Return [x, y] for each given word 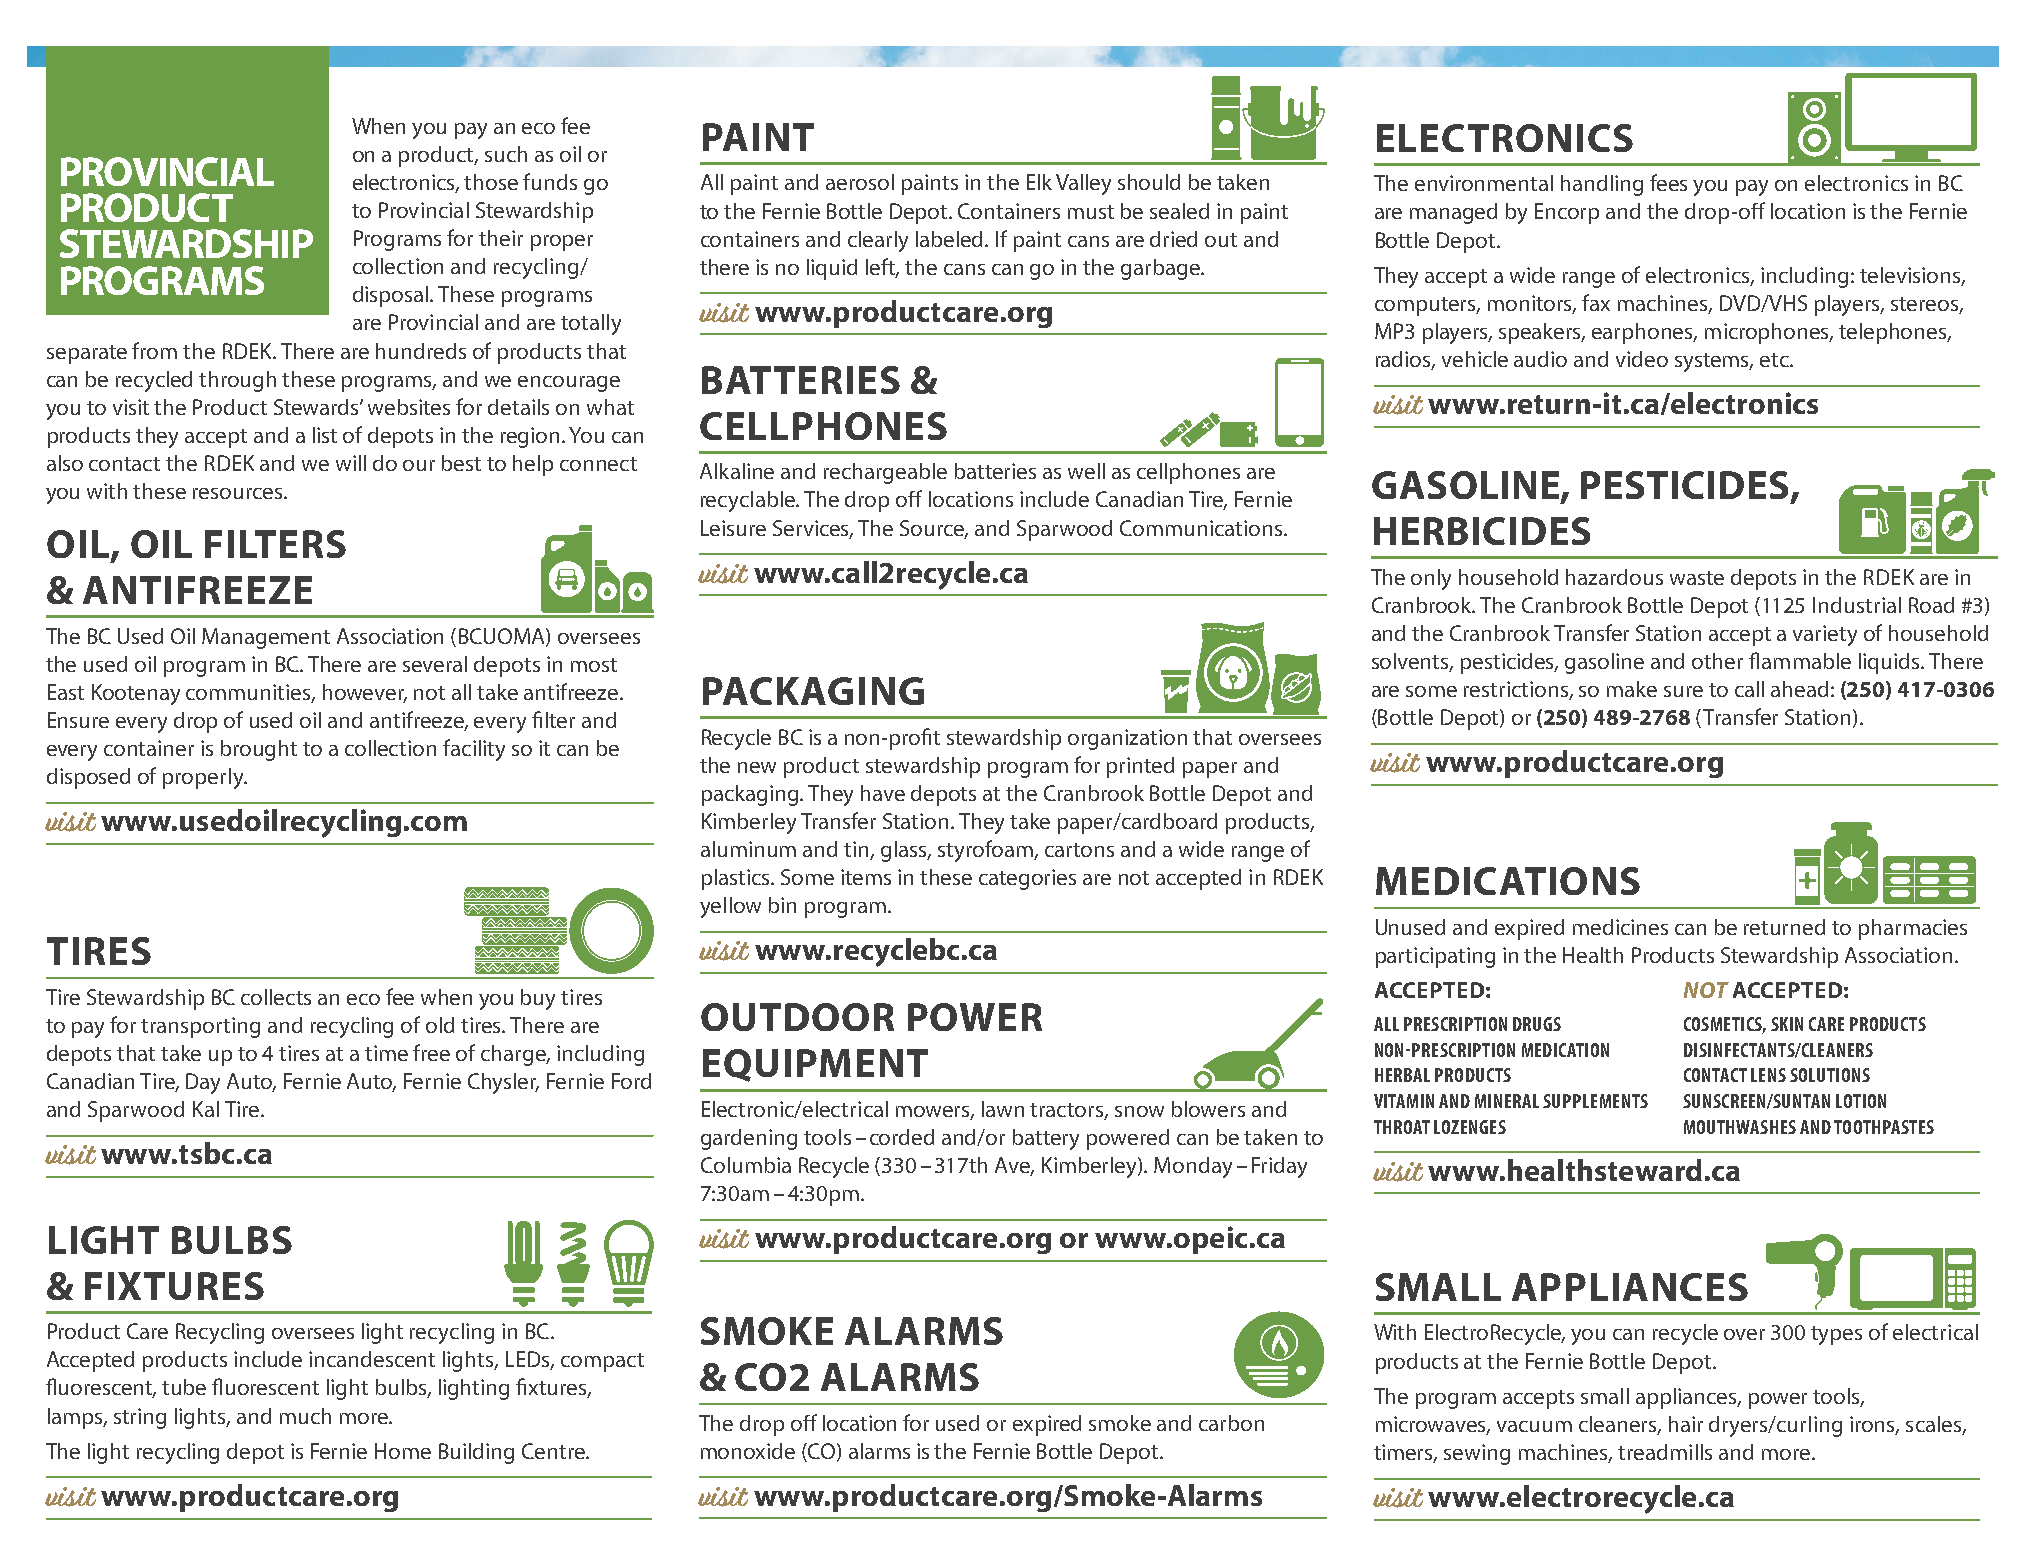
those [491, 182]
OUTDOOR [797, 1017]
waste [1697, 578]
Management [266, 638]
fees [1668, 182]
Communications [1202, 528]
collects [276, 997]
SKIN [1787, 1024]
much [305, 1416]
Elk [1039, 182]
